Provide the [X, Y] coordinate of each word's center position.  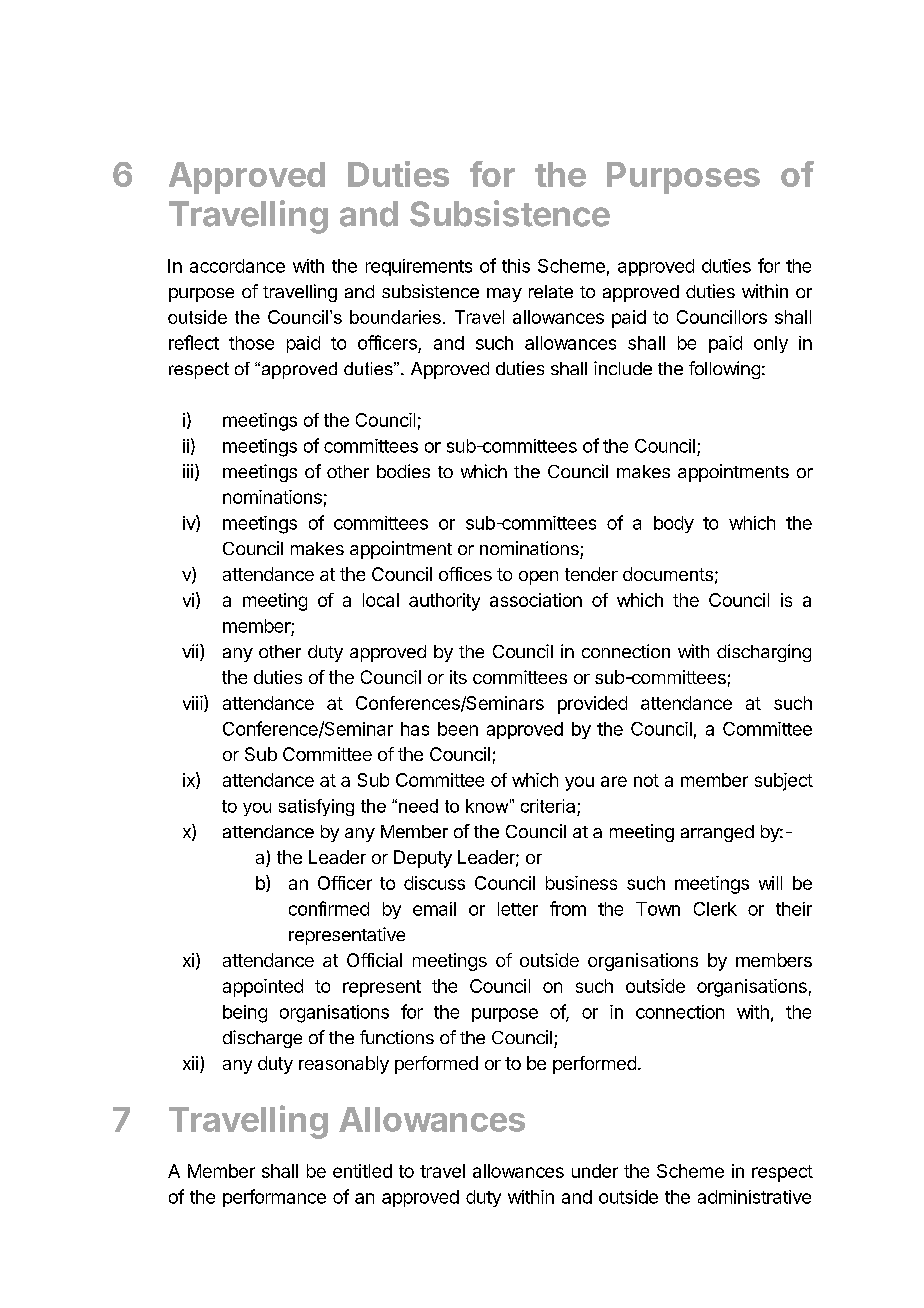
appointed [263, 988]
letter [518, 909]
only [771, 344]
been [458, 729]
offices [465, 574]
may [504, 295]
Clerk [715, 909]
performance [274, 1198]
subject [784, 782]
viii [193, 703]
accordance [237, 266]
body [674, 524]
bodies [403, 471]
